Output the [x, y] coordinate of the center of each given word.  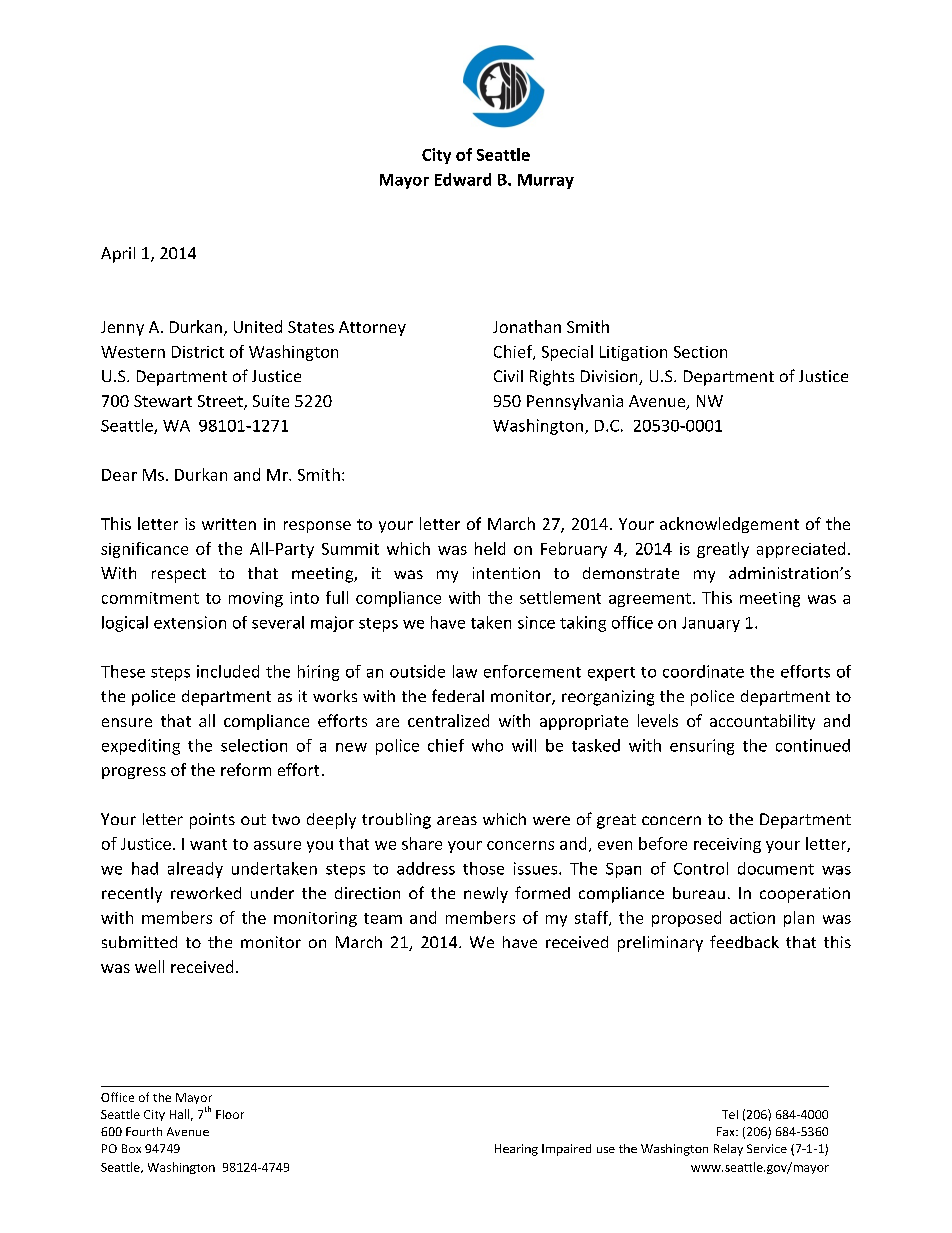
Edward [463, 179]
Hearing [516, 1150]
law [465, 671]
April [118, 255]
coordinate [703, 671]
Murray [546, 181]
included [228, 671]
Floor [230, 1114]
